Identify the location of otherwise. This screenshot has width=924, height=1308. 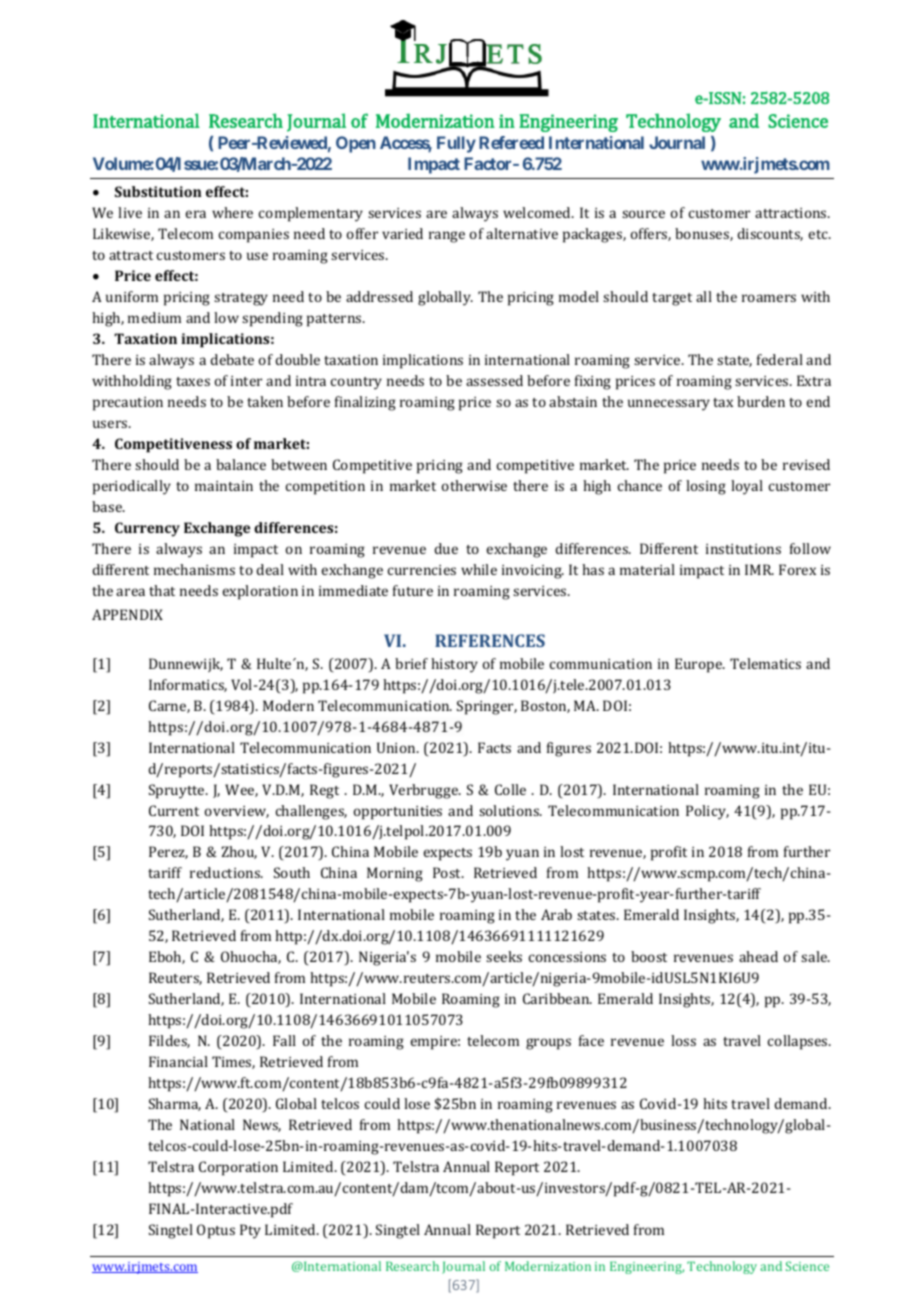
(474, 485).
